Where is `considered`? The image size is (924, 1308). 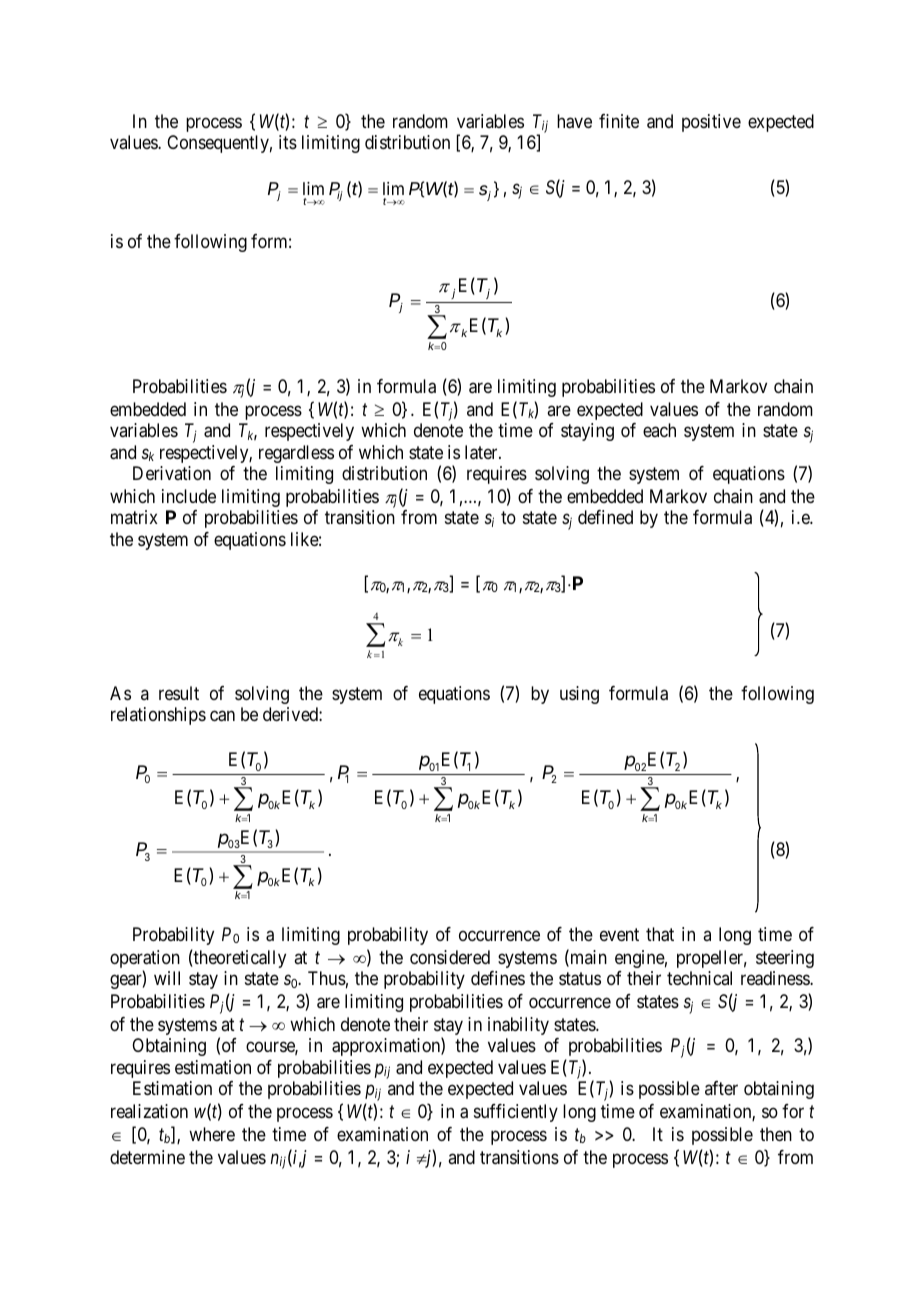
considered is located at coordinates (450, 957).
